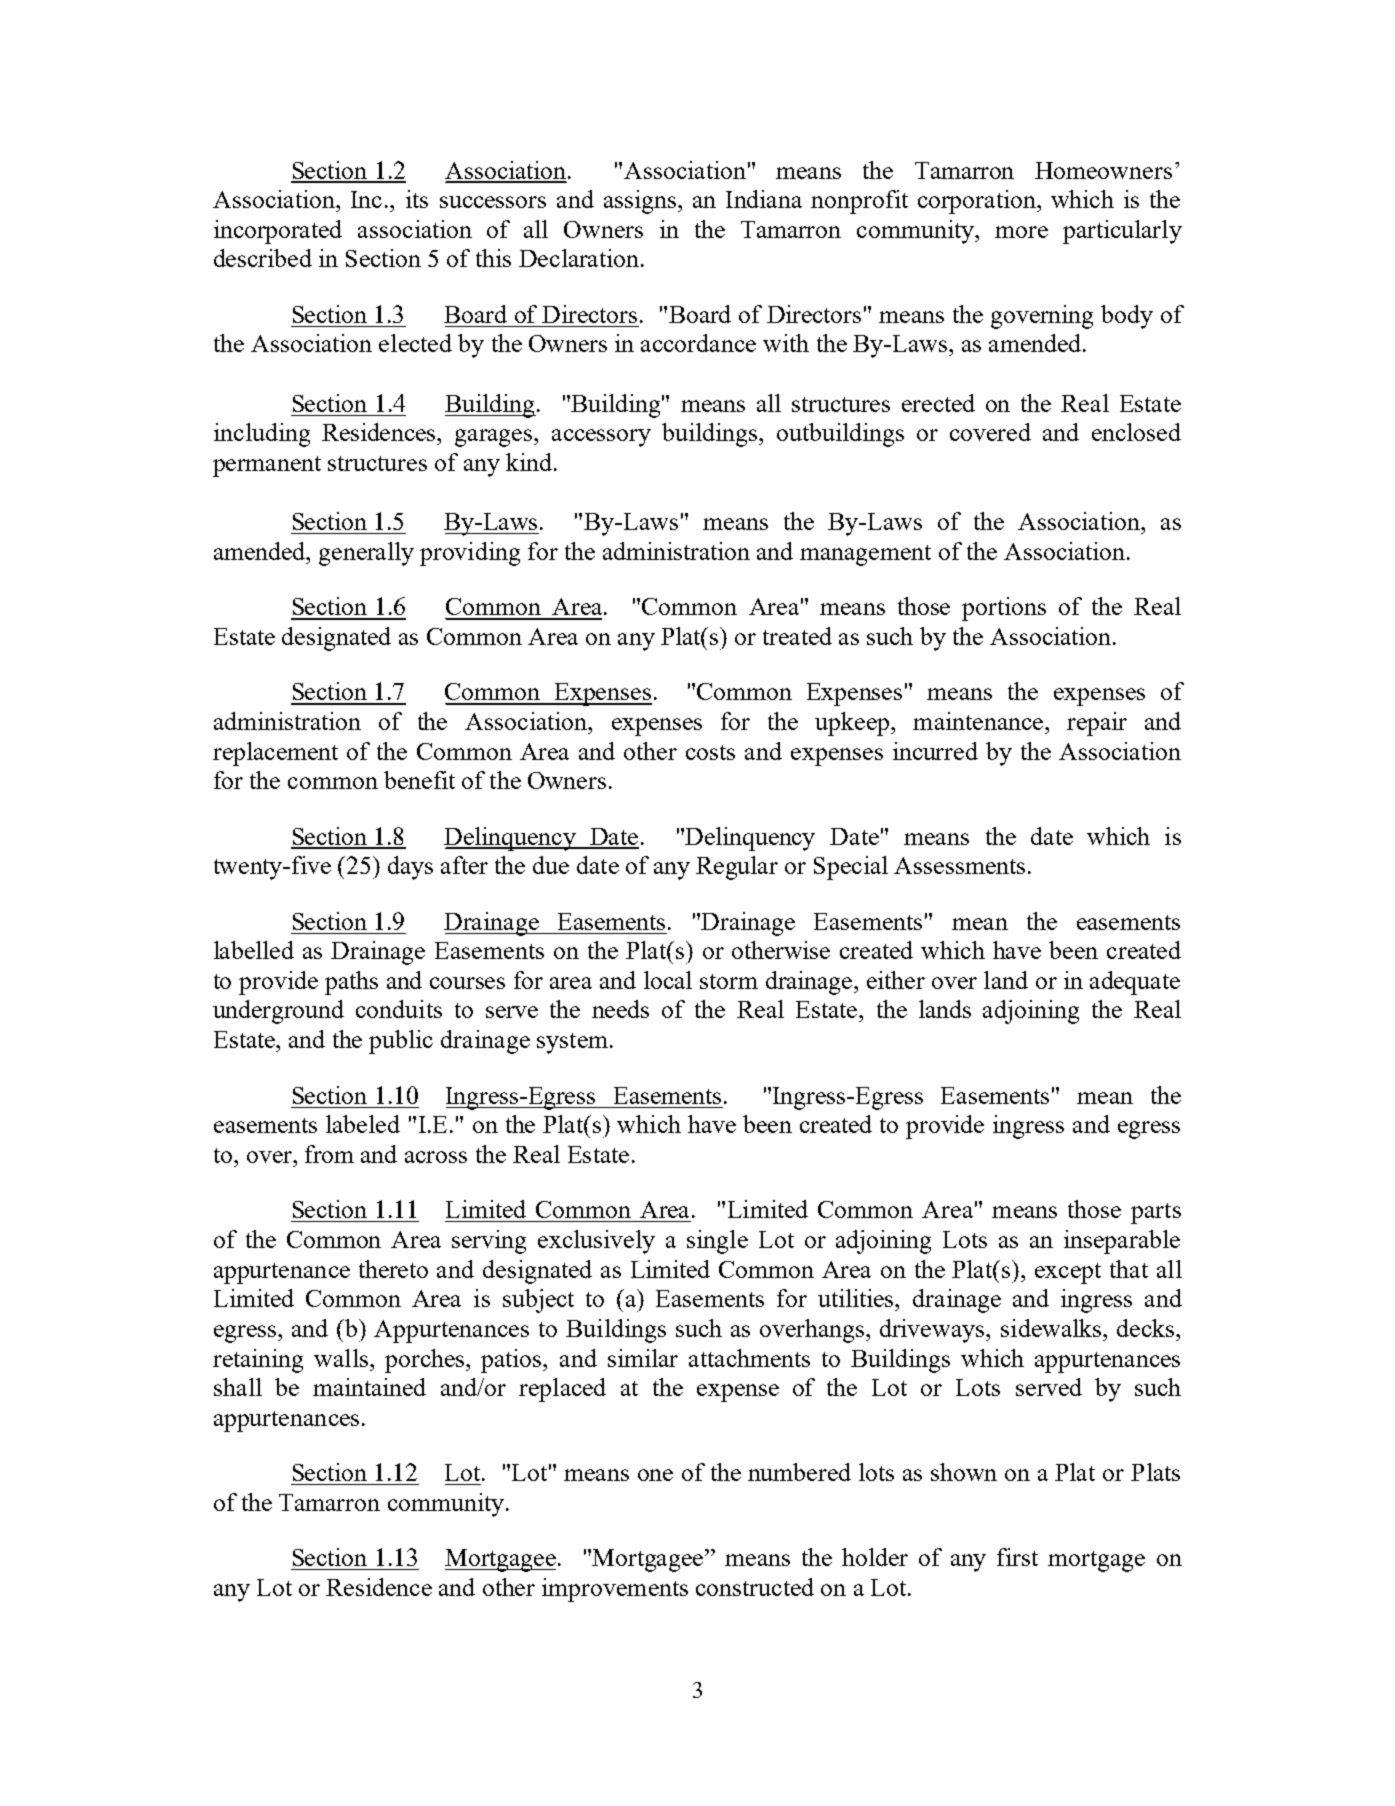 The height and width of the page is (1806, 1395). Describe the element at coordinates (797, 636) in the page. I see `treated` at that location.
